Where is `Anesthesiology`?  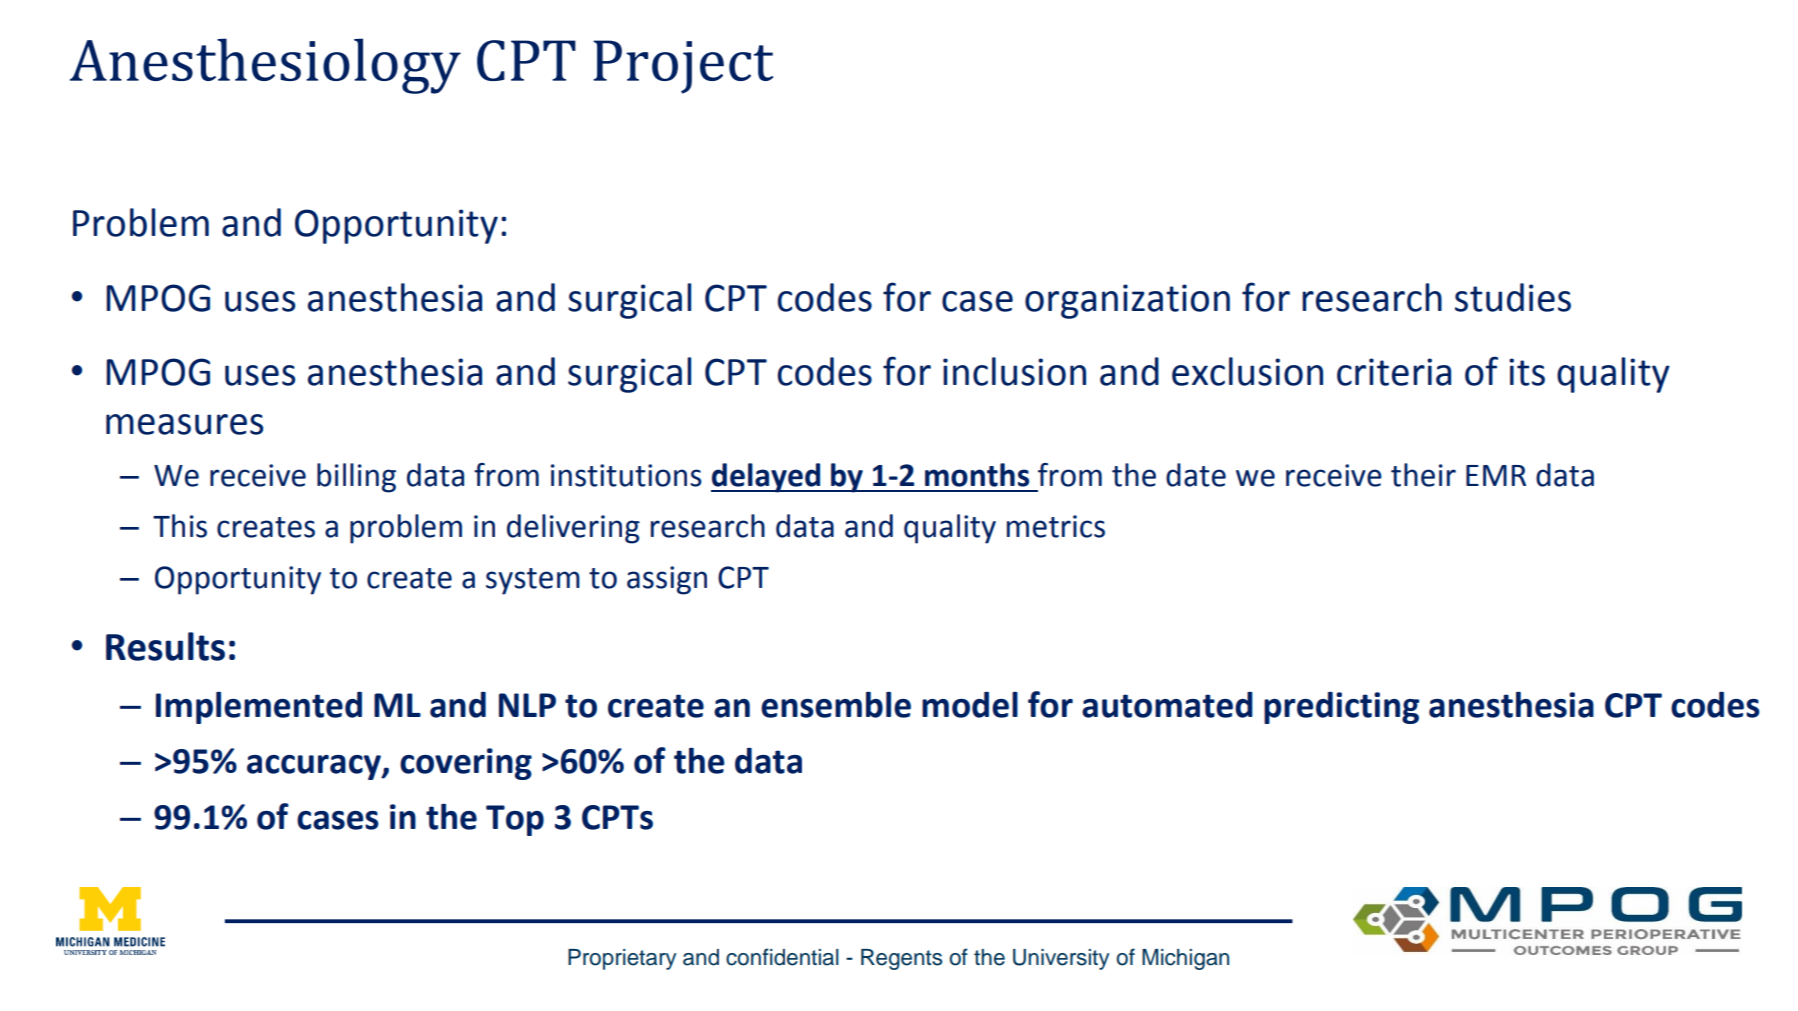
Anesthesiology is located at coordinates (265, 66).
